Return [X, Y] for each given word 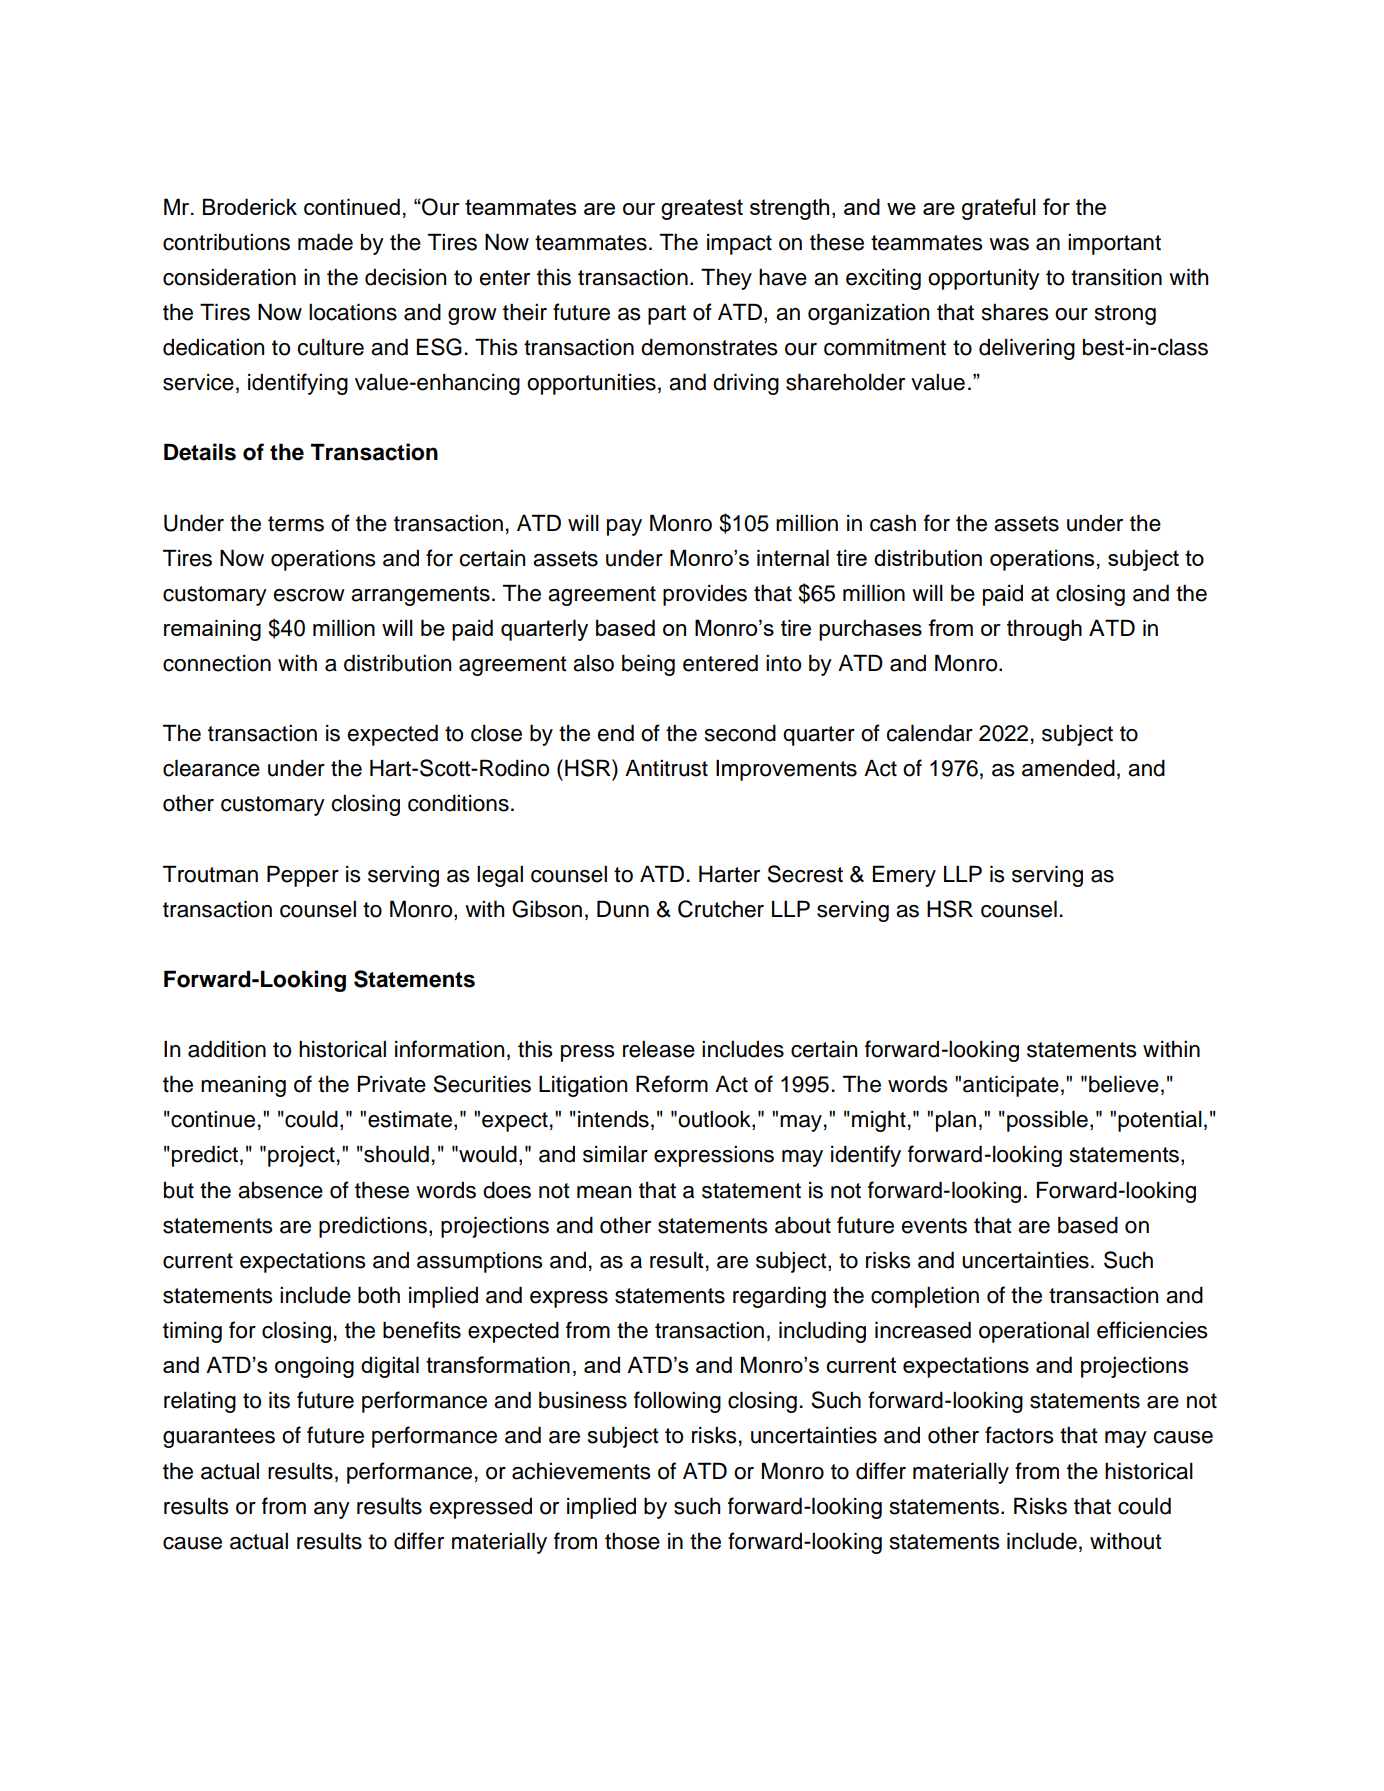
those [632, 1541]
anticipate [1011, 1086]
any [332, 1510]
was [1009, 244]
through [1044, 630]
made [325, 242]
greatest [702, 209]
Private [392, 1084]
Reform [672, 1084]
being [648, 665]
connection [217, 663]
